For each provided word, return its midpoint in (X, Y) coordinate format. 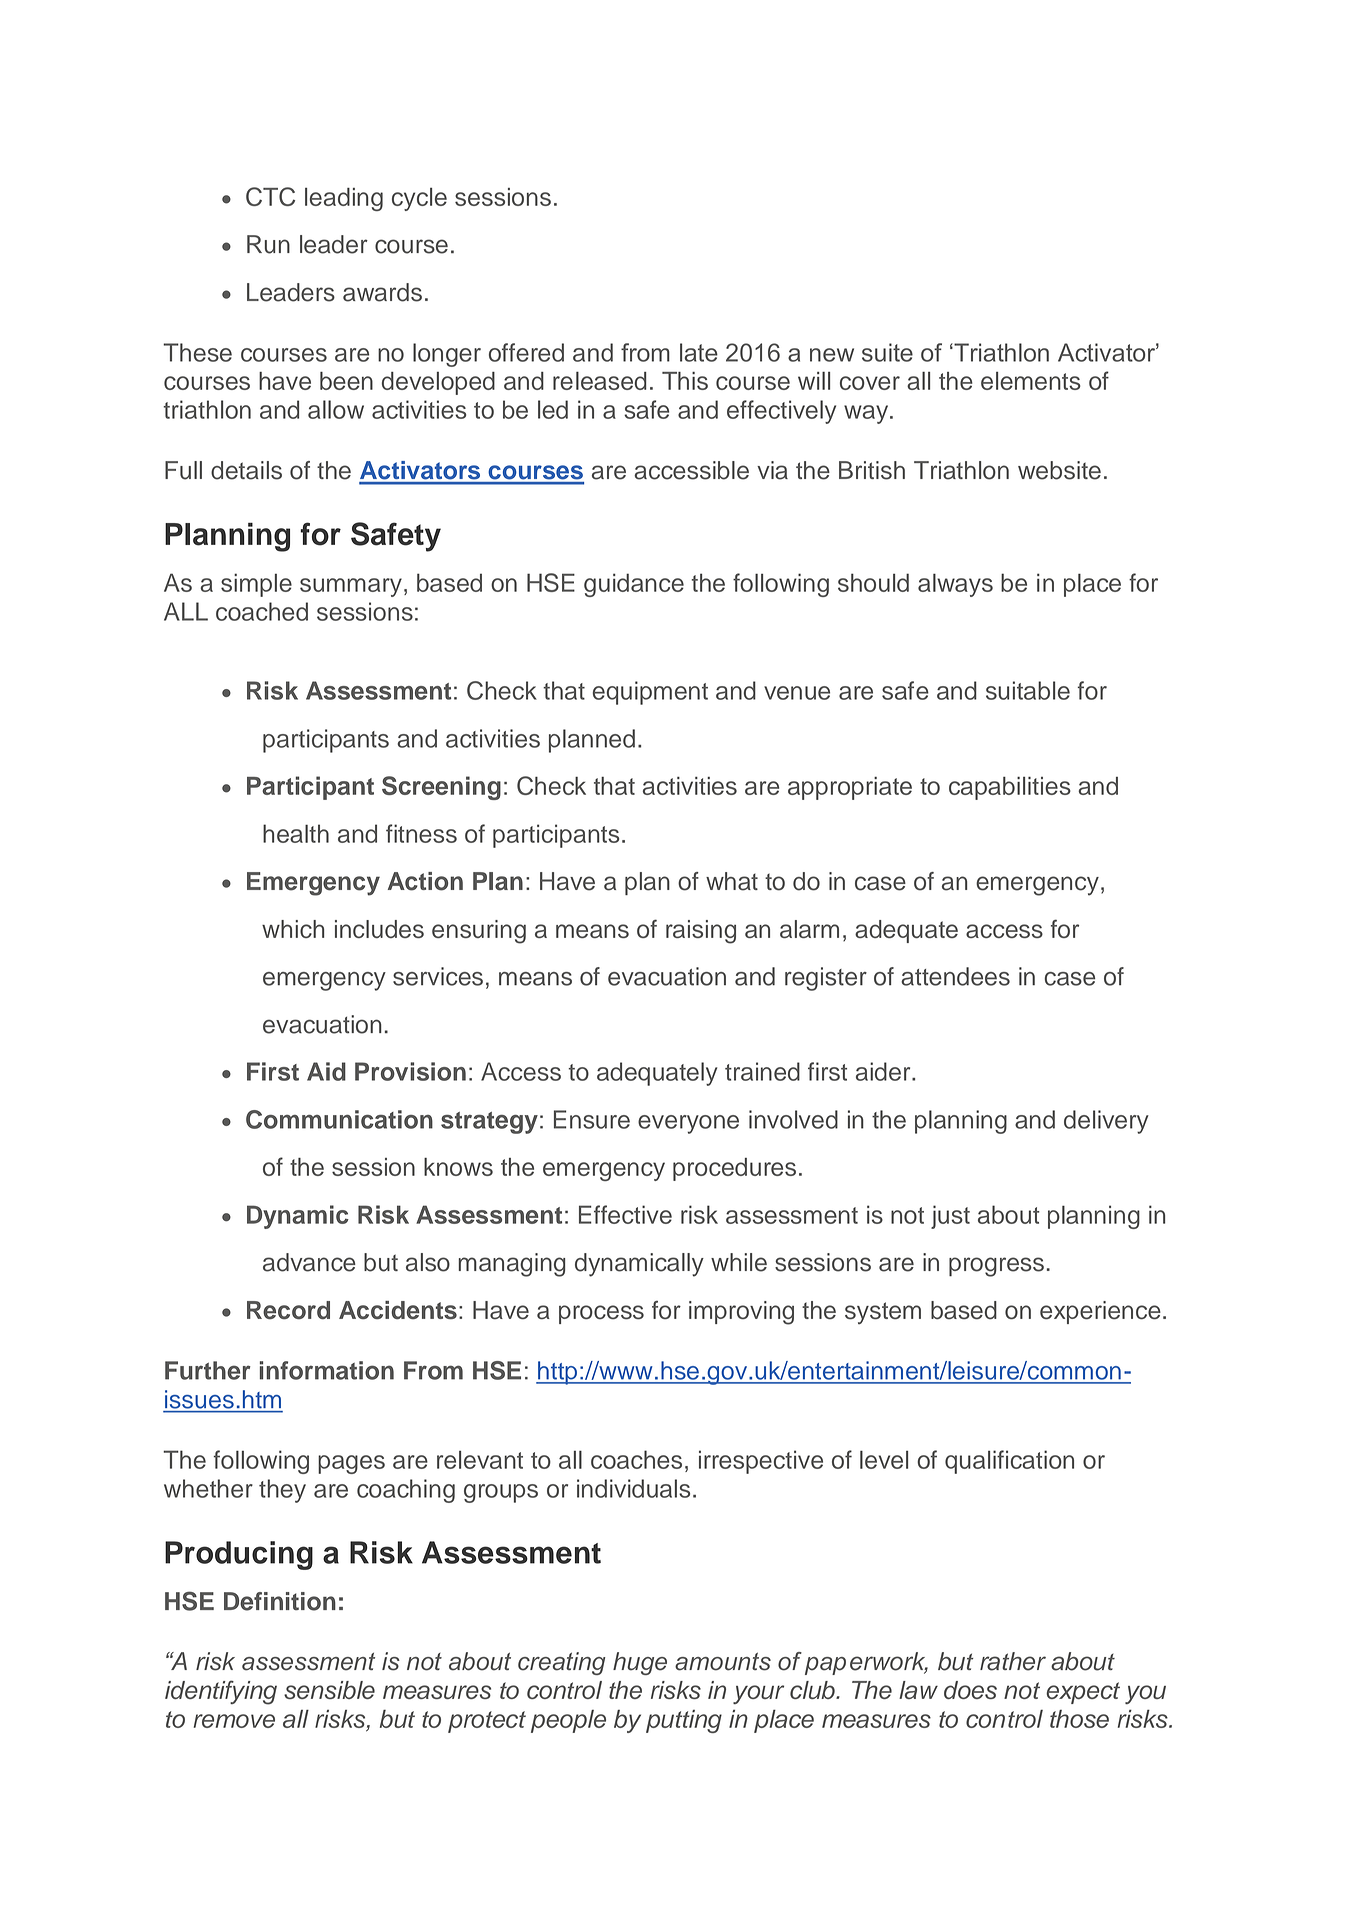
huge (640, 1663)
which (293, 929)
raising (701, 932)
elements (1031, 381)
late (699, 352)
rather (1013, 1661)
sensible (329, 1690)
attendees (955, 976)
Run (268, 244)
